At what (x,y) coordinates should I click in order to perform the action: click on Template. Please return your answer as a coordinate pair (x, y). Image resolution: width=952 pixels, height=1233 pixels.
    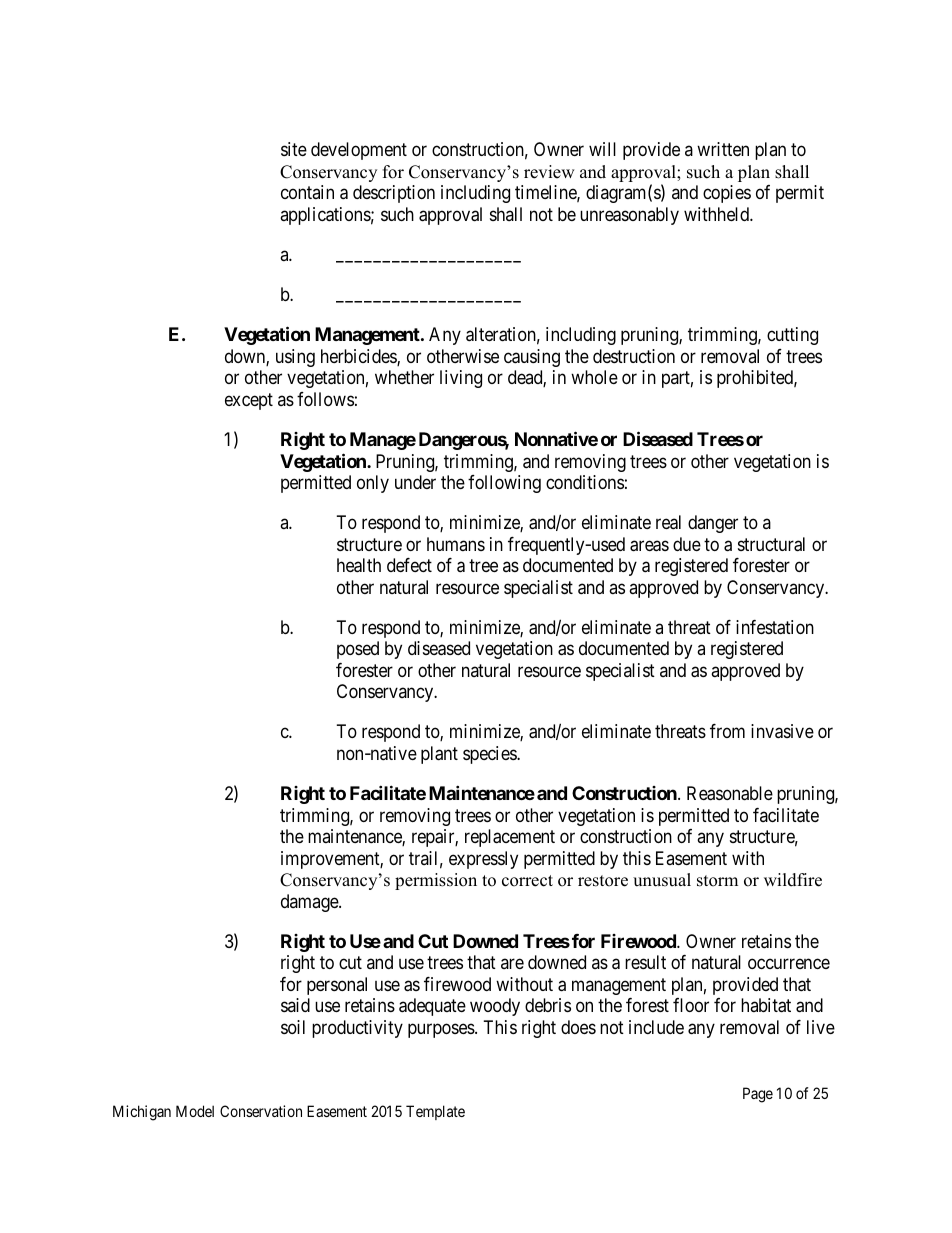
    Looking at the image, I should click on (435, 1112).
